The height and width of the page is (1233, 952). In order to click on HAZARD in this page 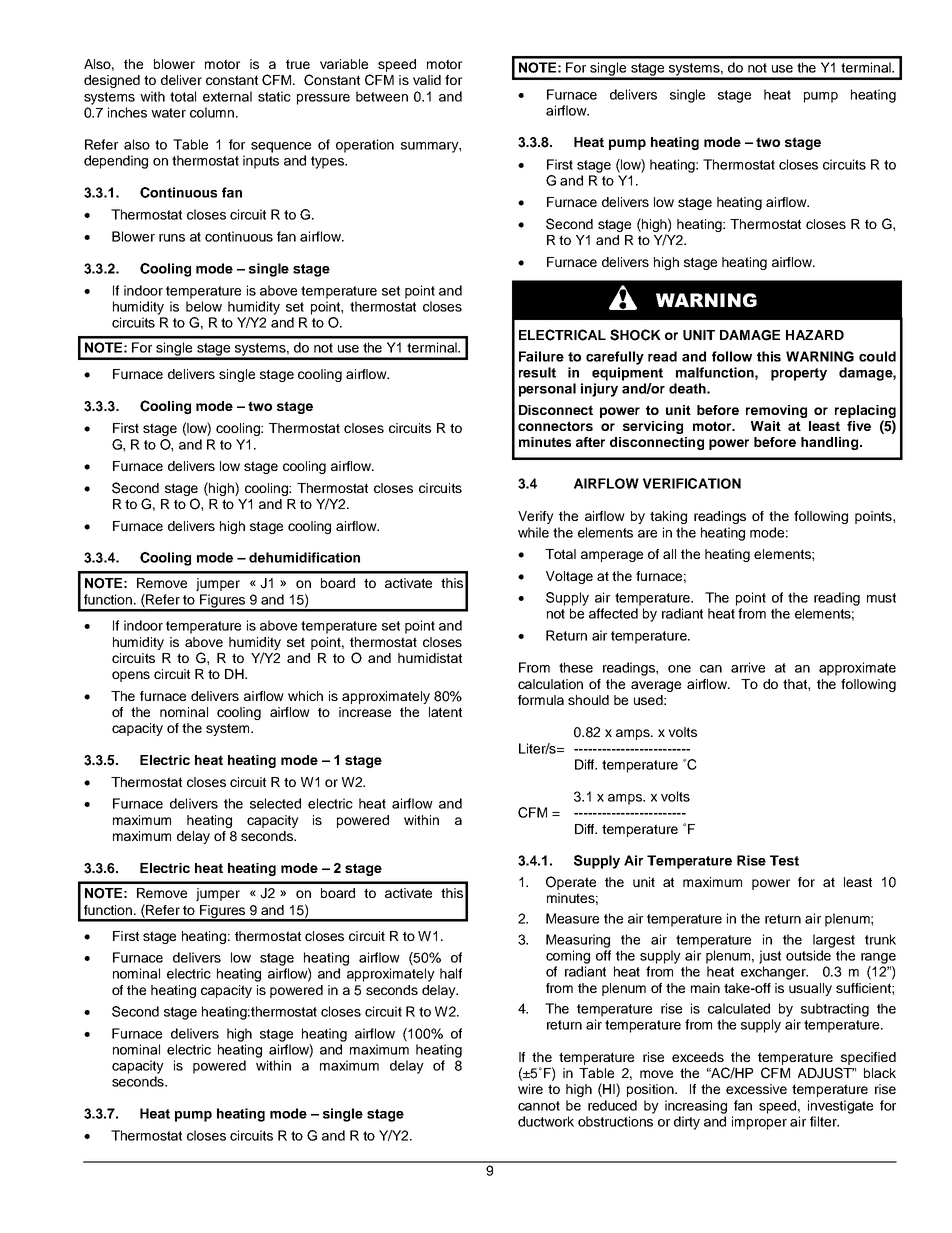, I will do `click(815, 335)`.
